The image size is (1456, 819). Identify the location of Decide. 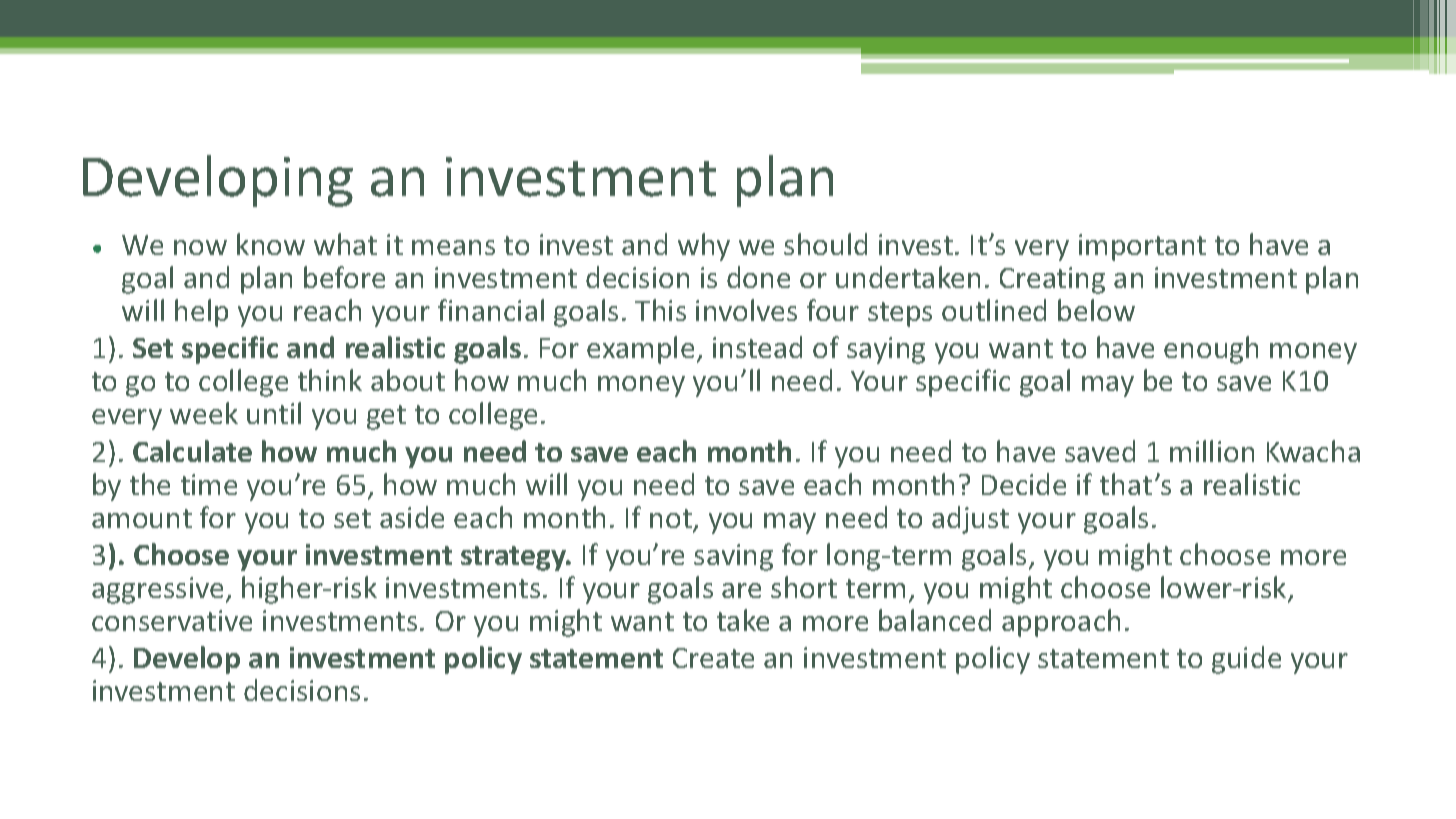
(1024, 484).
